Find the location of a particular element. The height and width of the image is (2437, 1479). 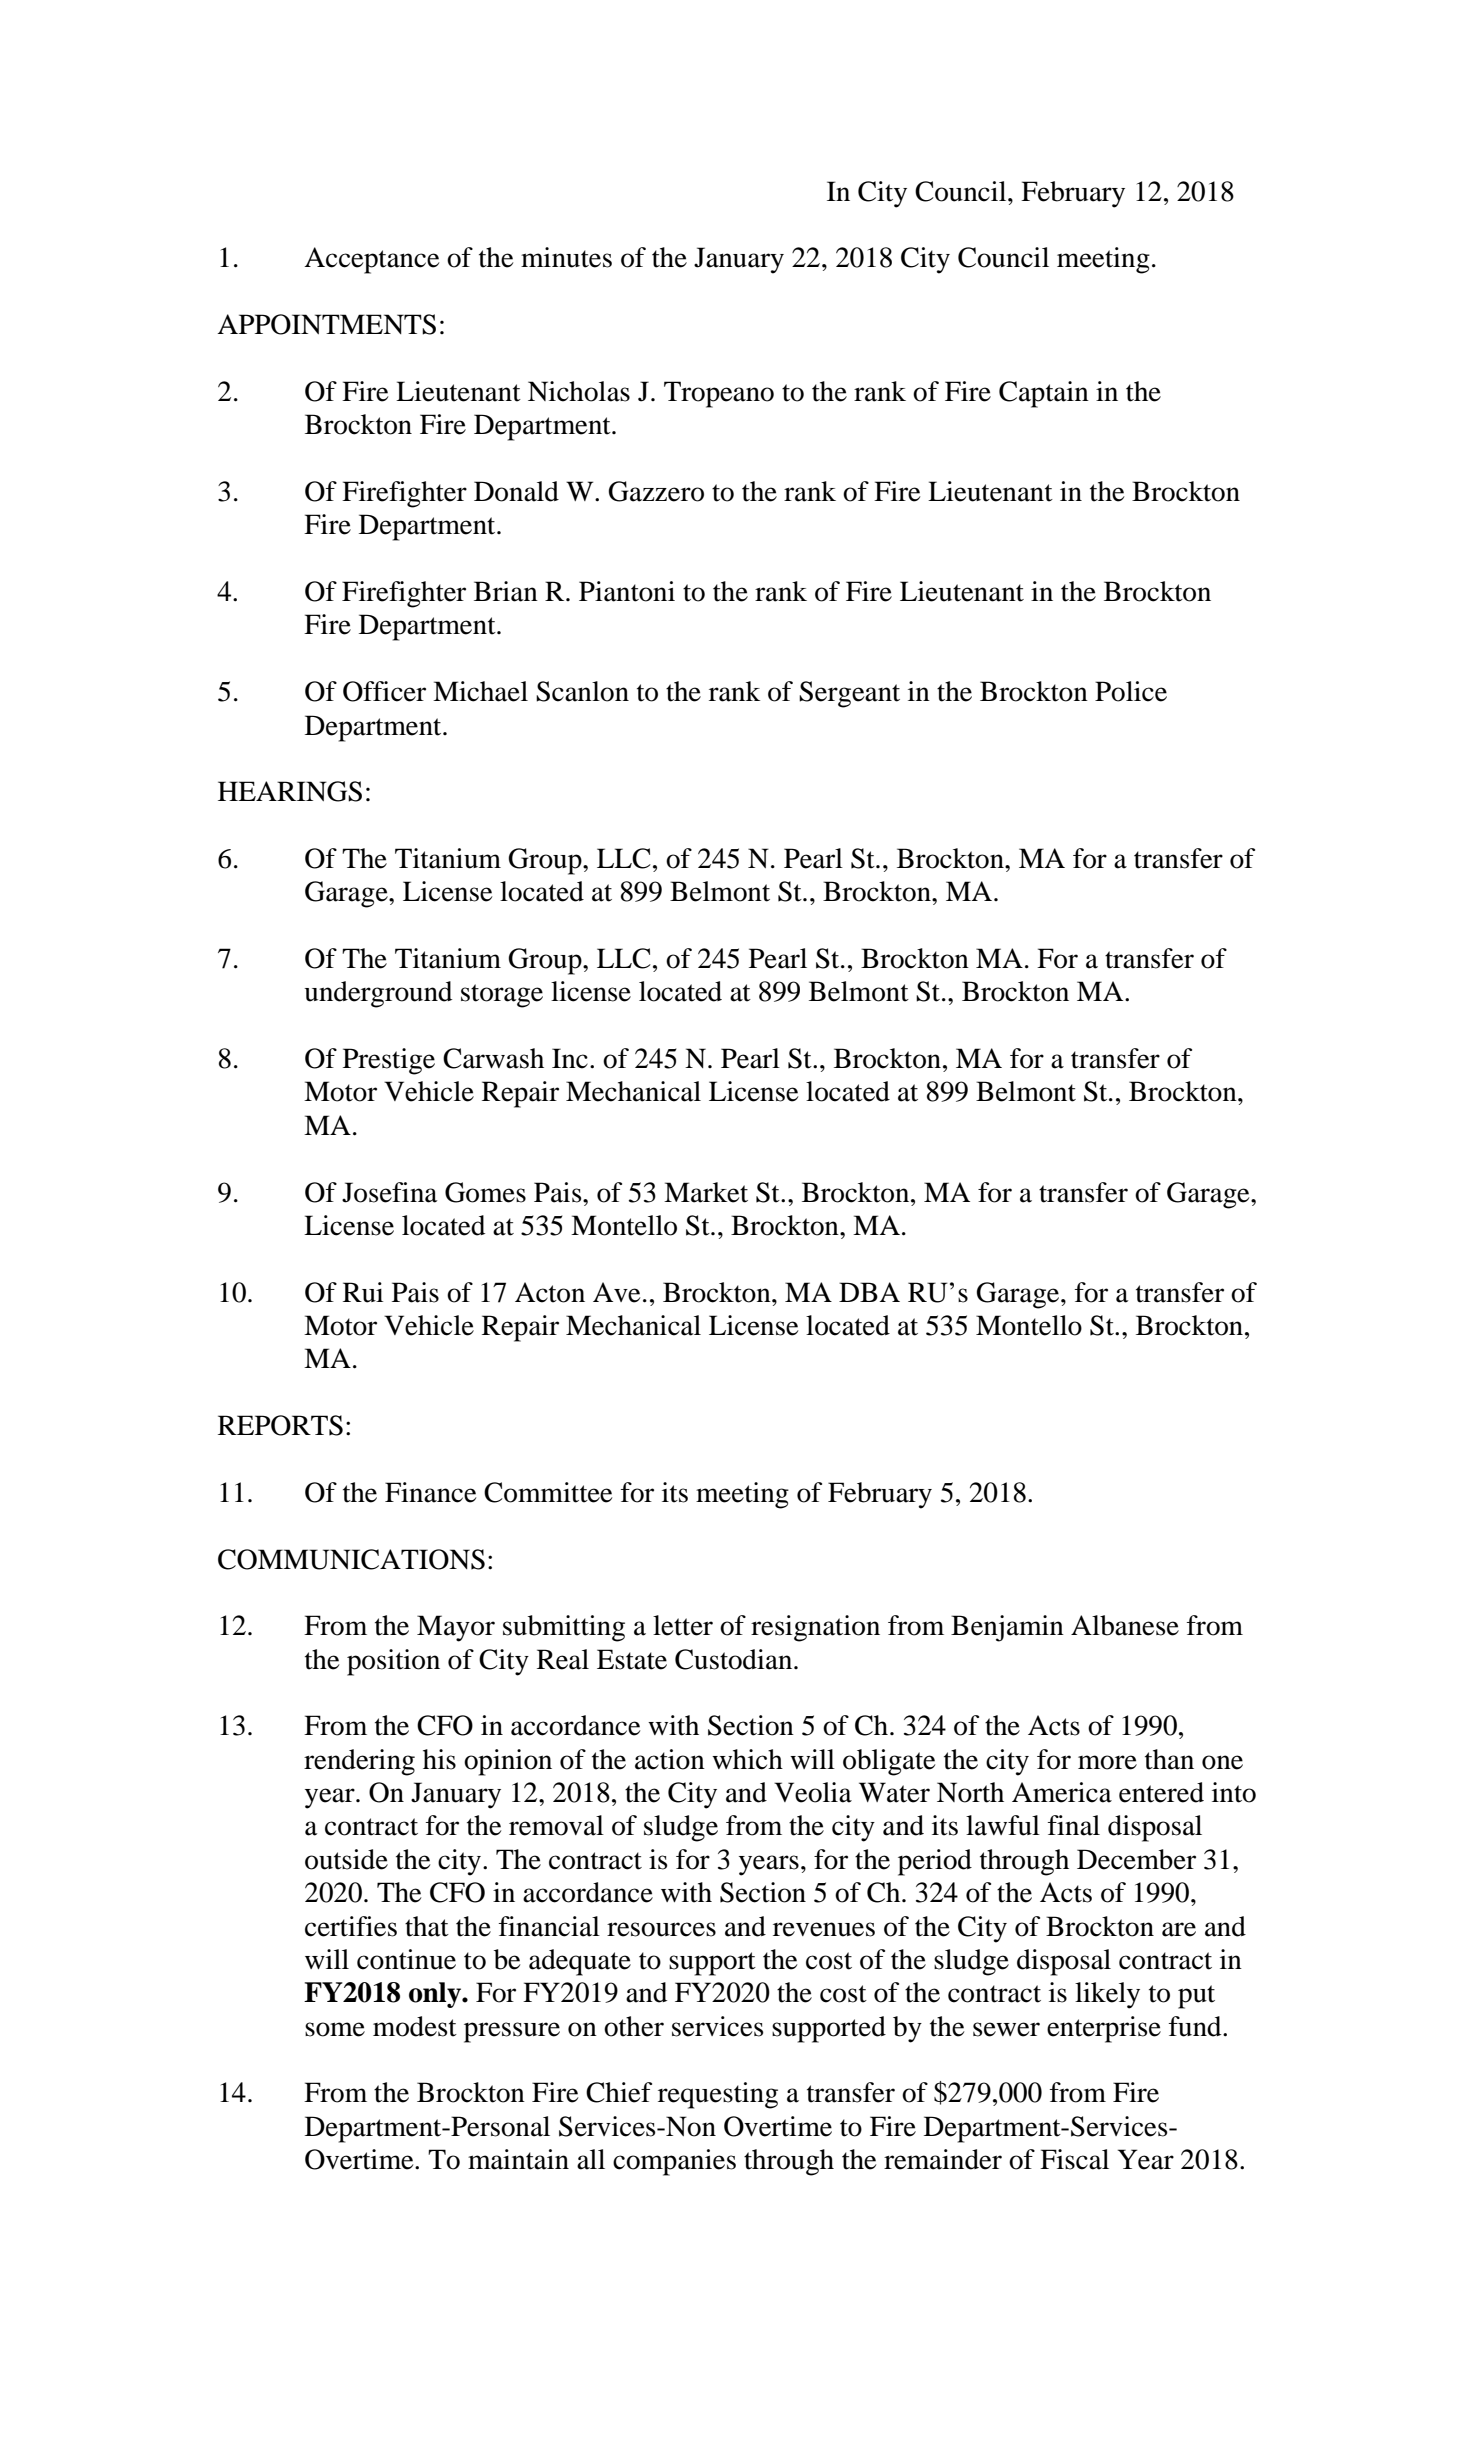

Officer is located at coordinates (384, 691).
